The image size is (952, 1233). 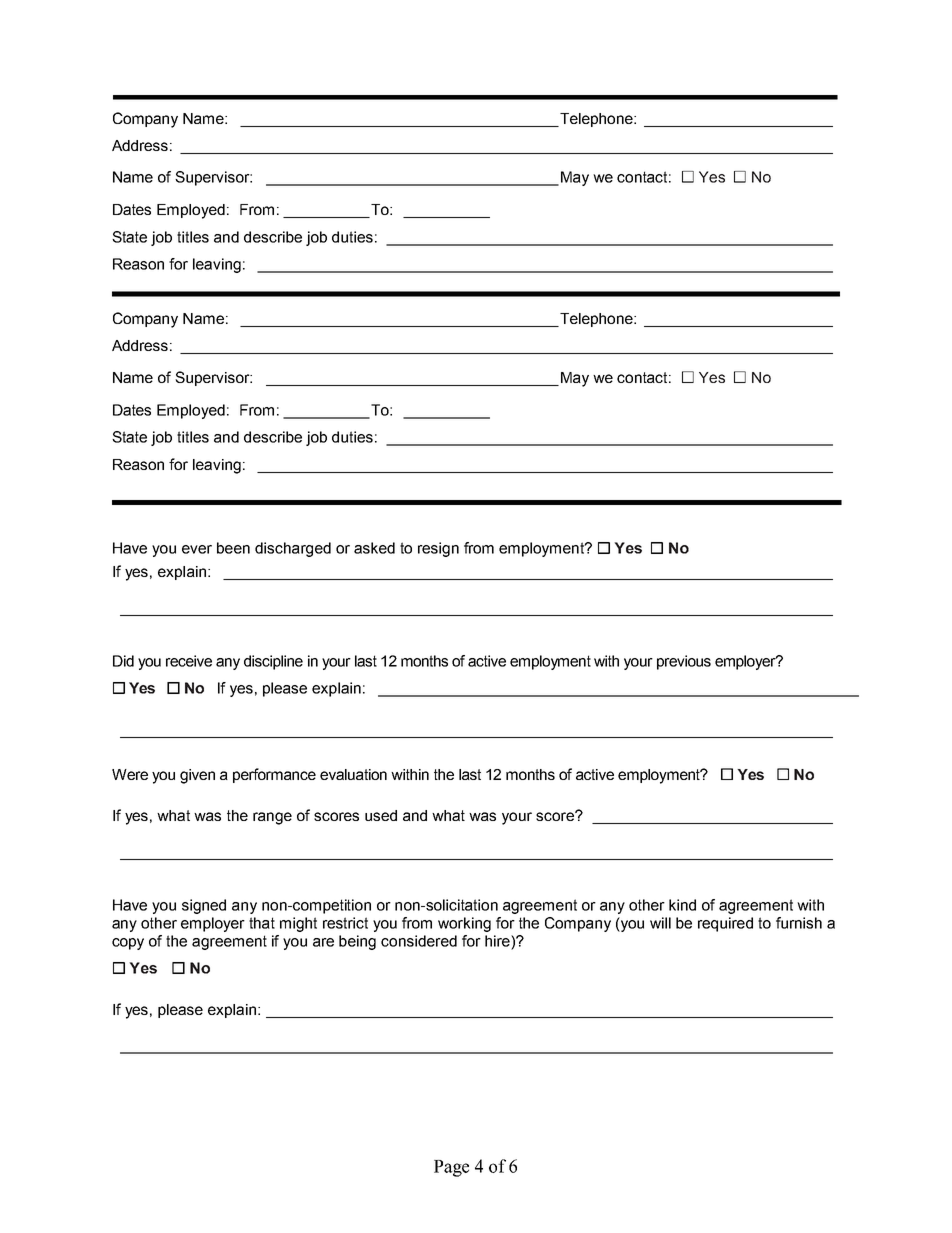 What do you see at coordinates (438, 549) in the screenshot?
I see `resign` at bounding box center [438, 549].
